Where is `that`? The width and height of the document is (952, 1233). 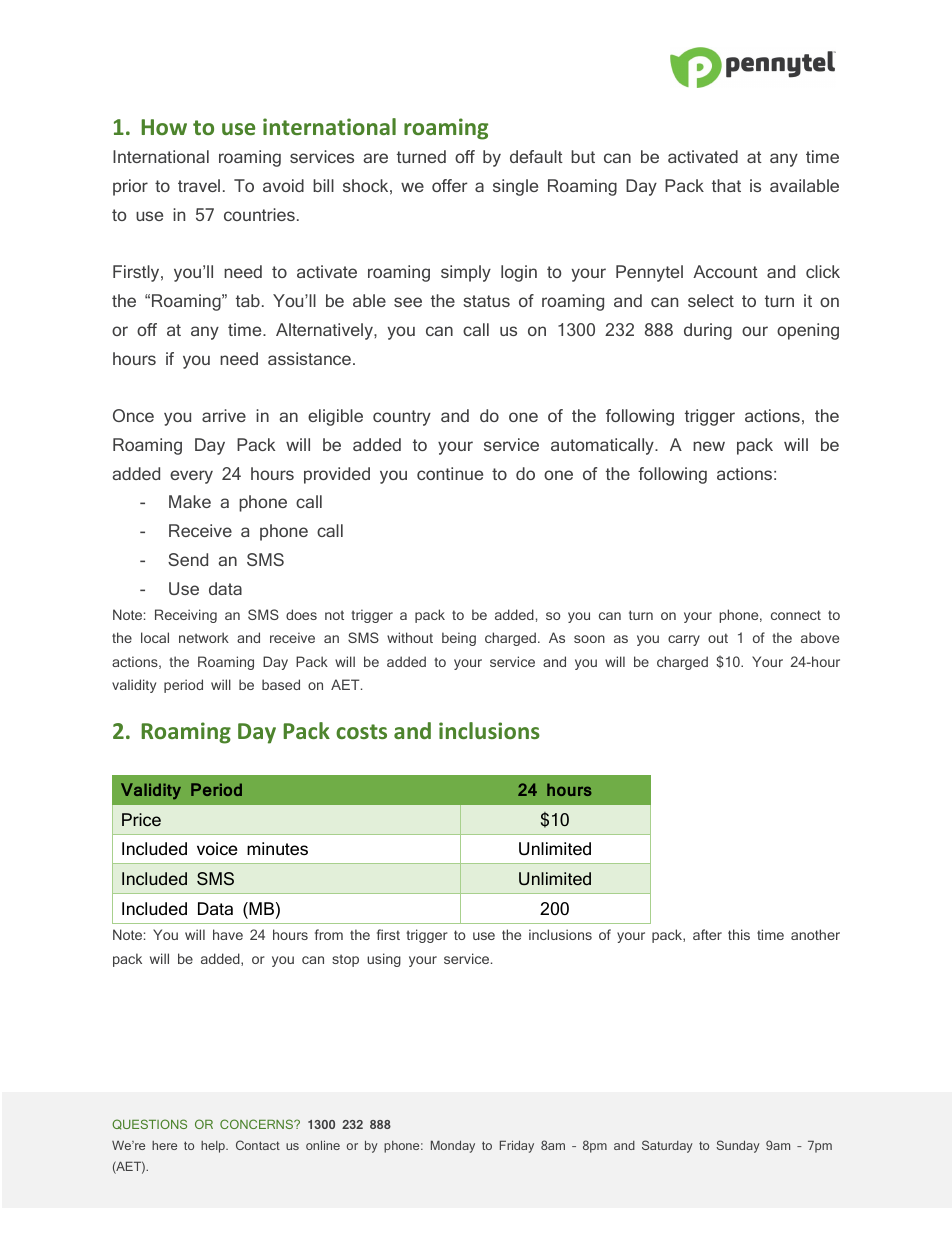
that is located at coordinates (726, 185).
